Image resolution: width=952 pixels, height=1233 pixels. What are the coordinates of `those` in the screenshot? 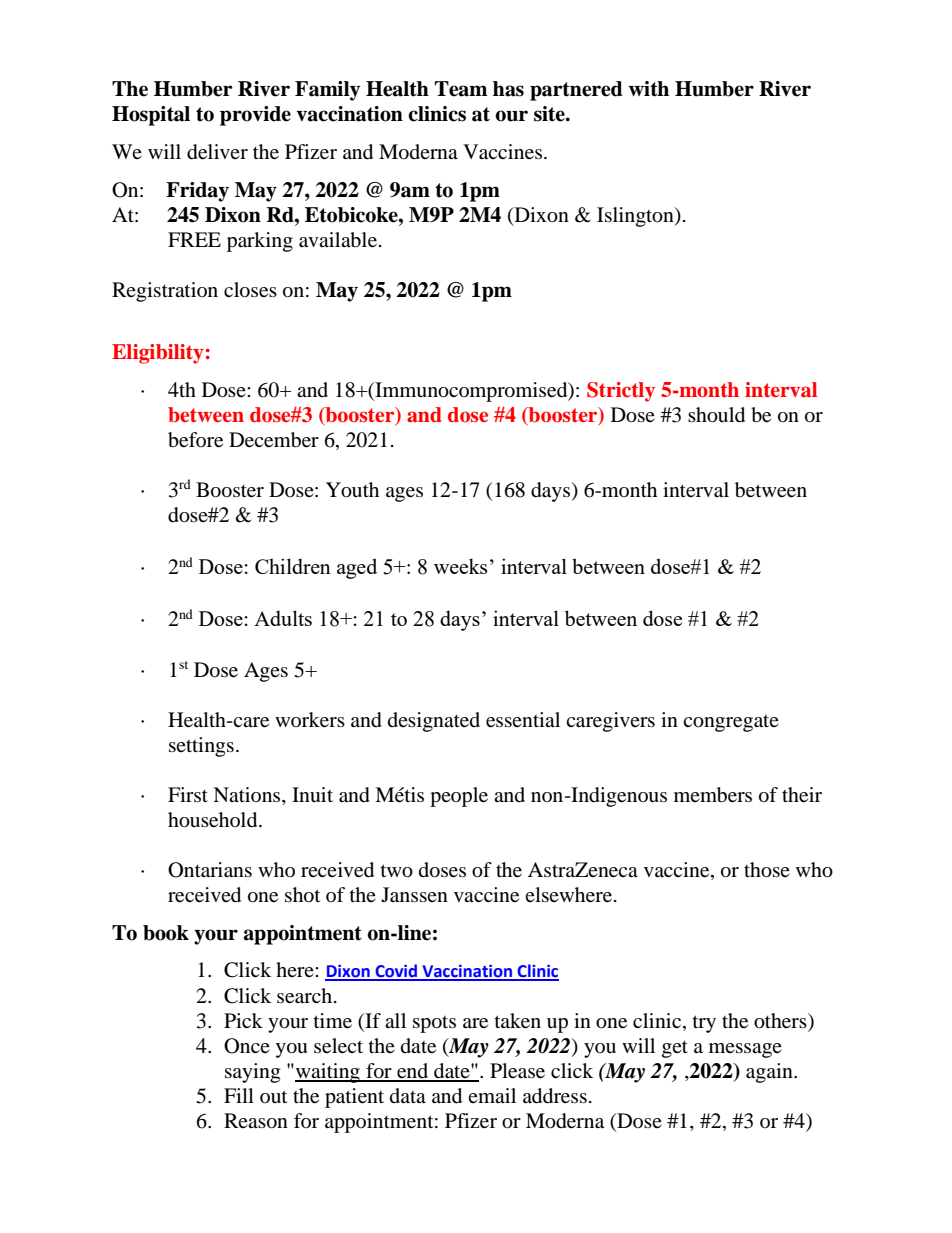 It's located at (767, 870).
